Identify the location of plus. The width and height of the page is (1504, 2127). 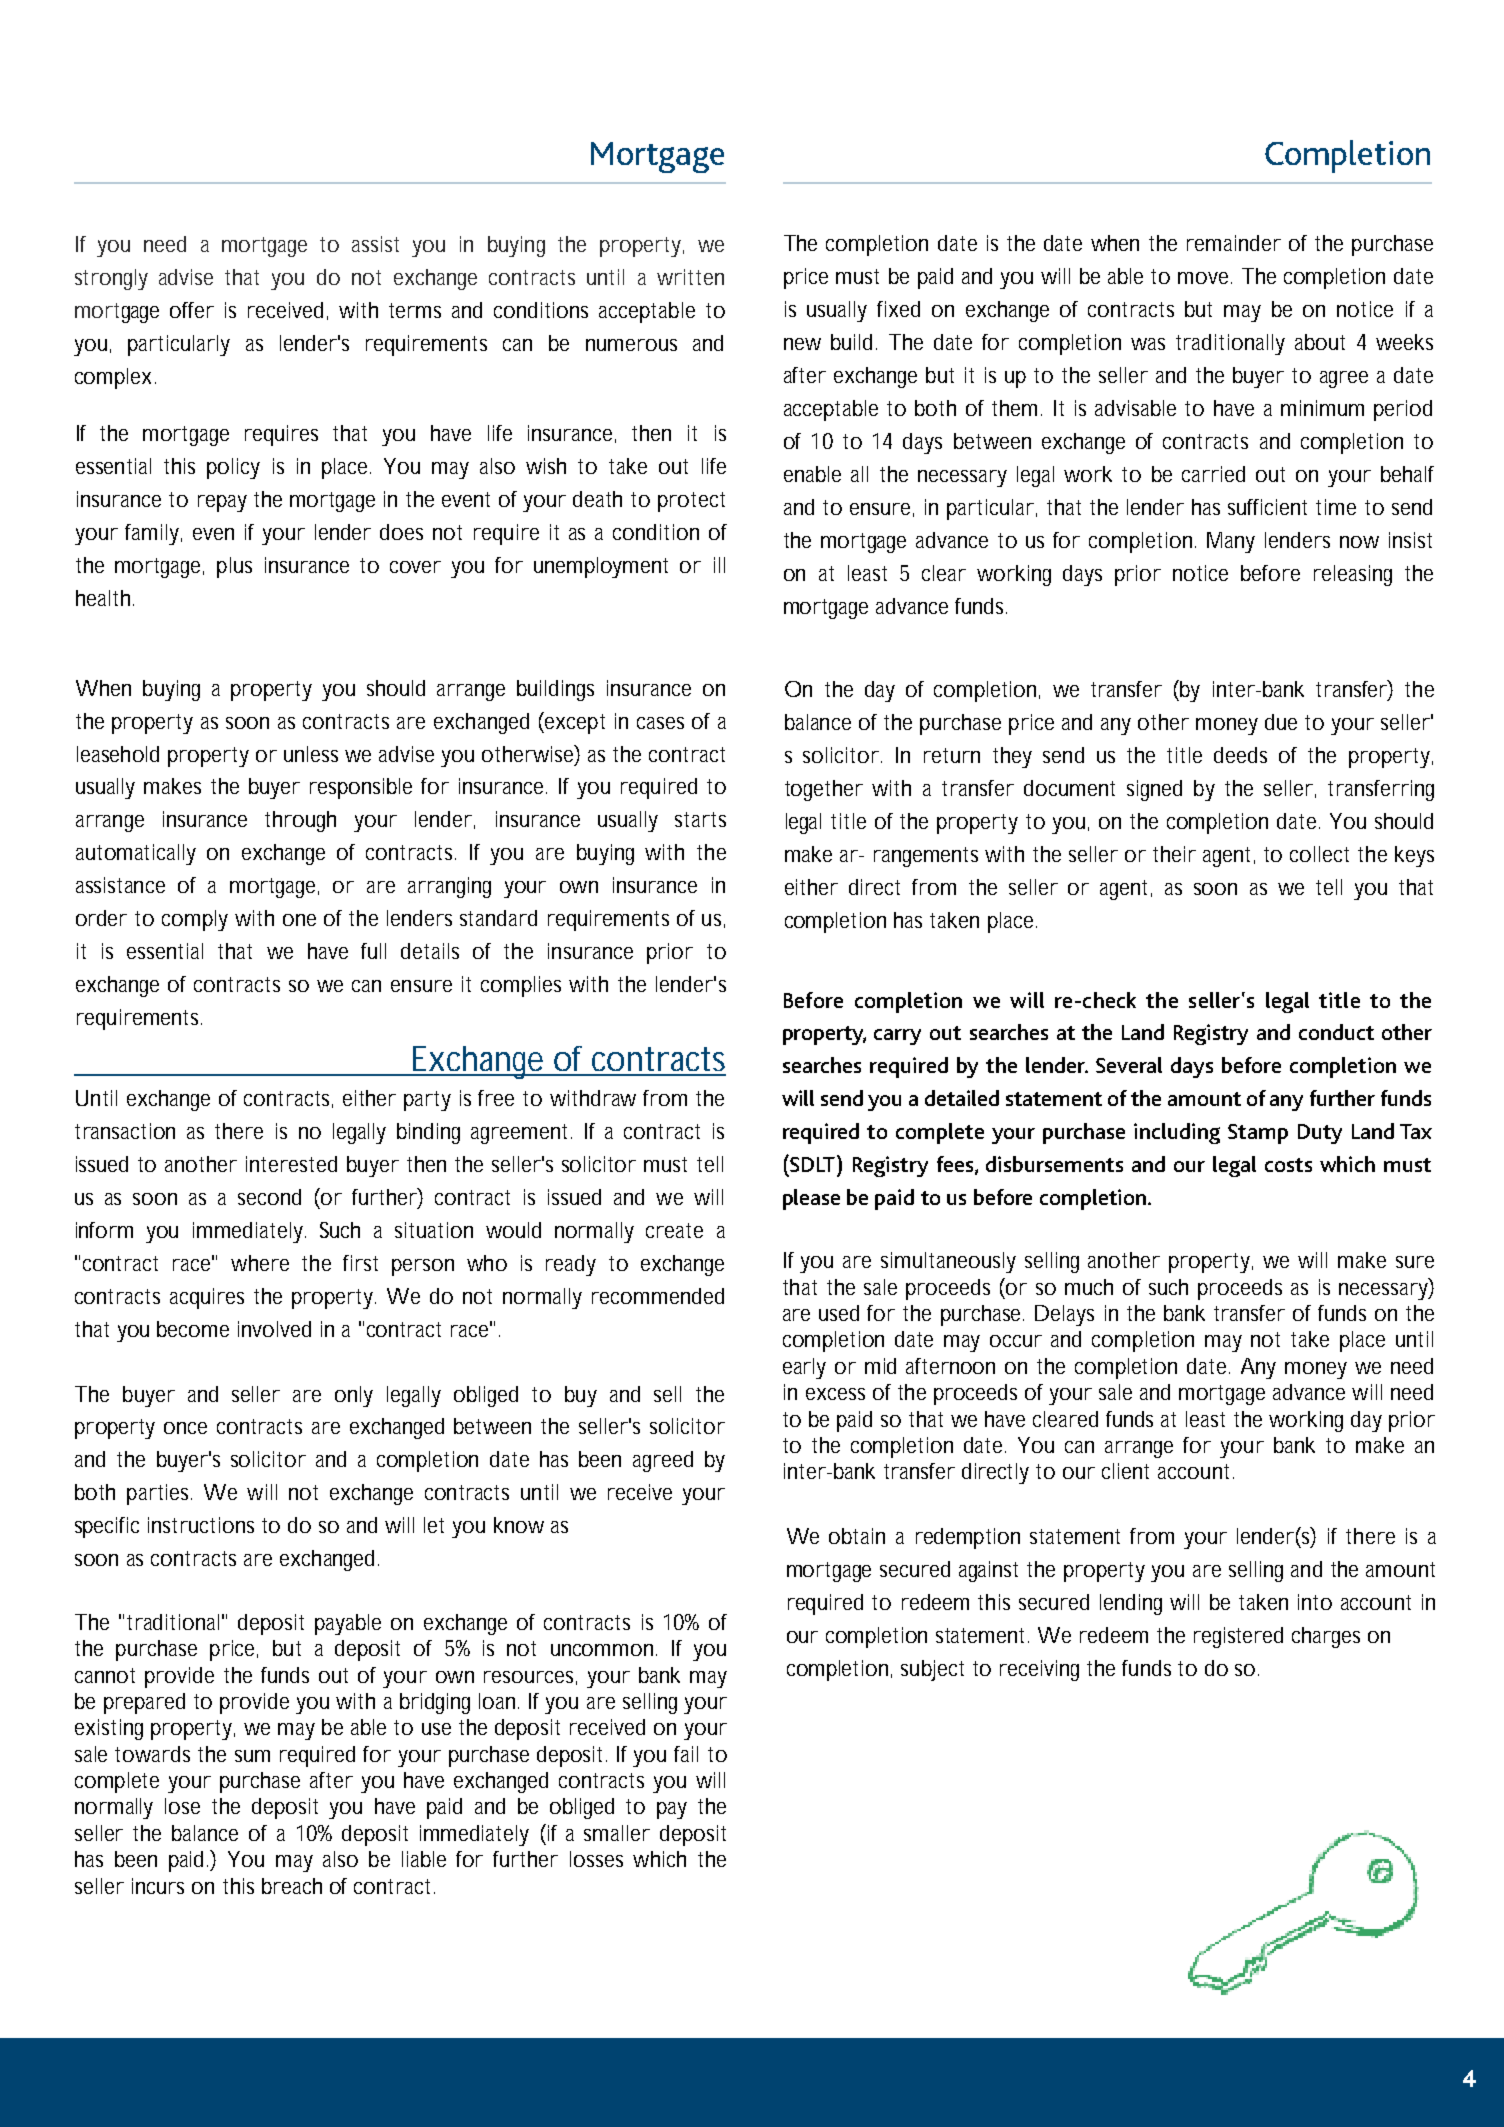
(234, 567).
